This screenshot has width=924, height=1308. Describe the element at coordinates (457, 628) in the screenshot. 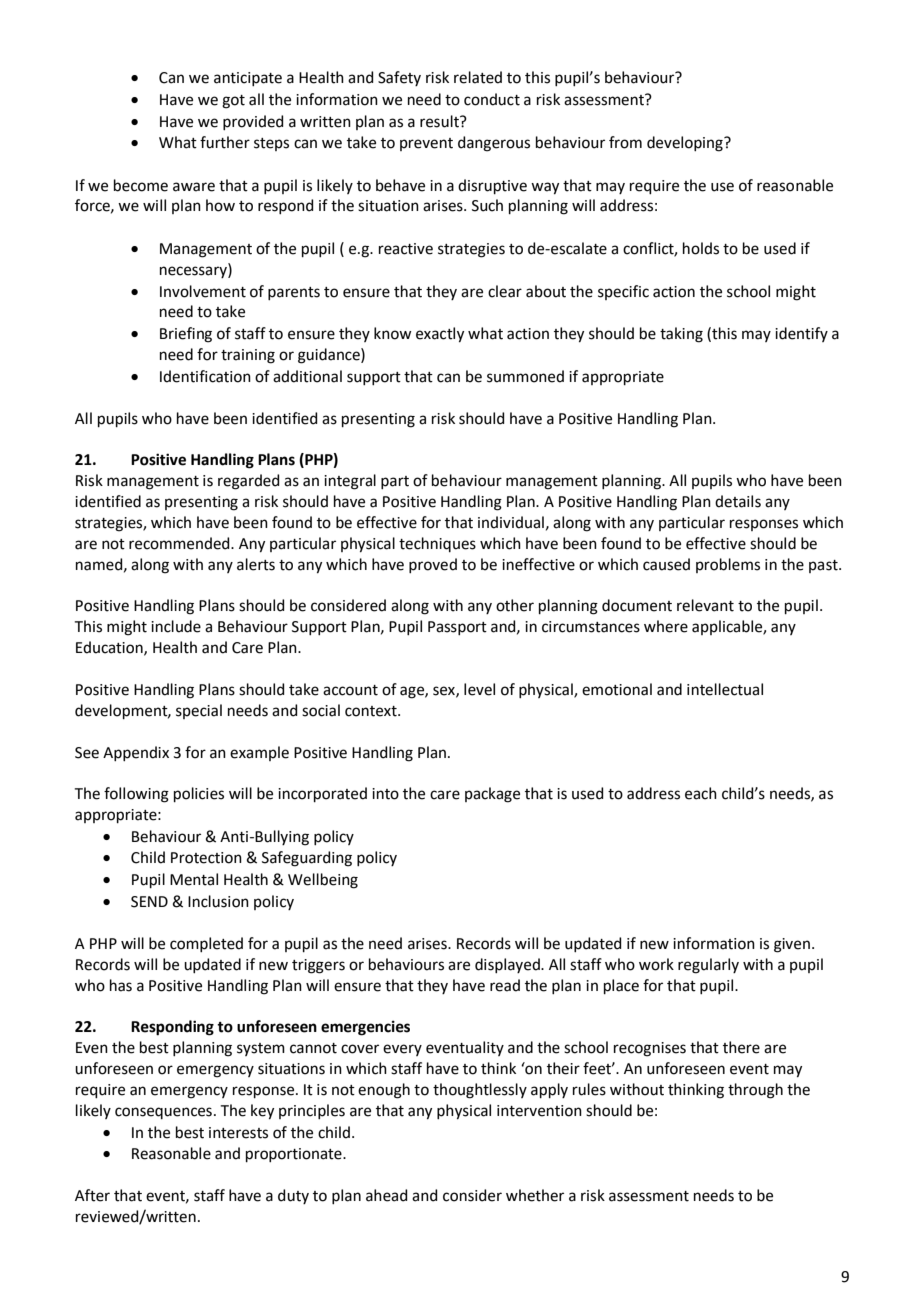

I see `Passport` at that location.
